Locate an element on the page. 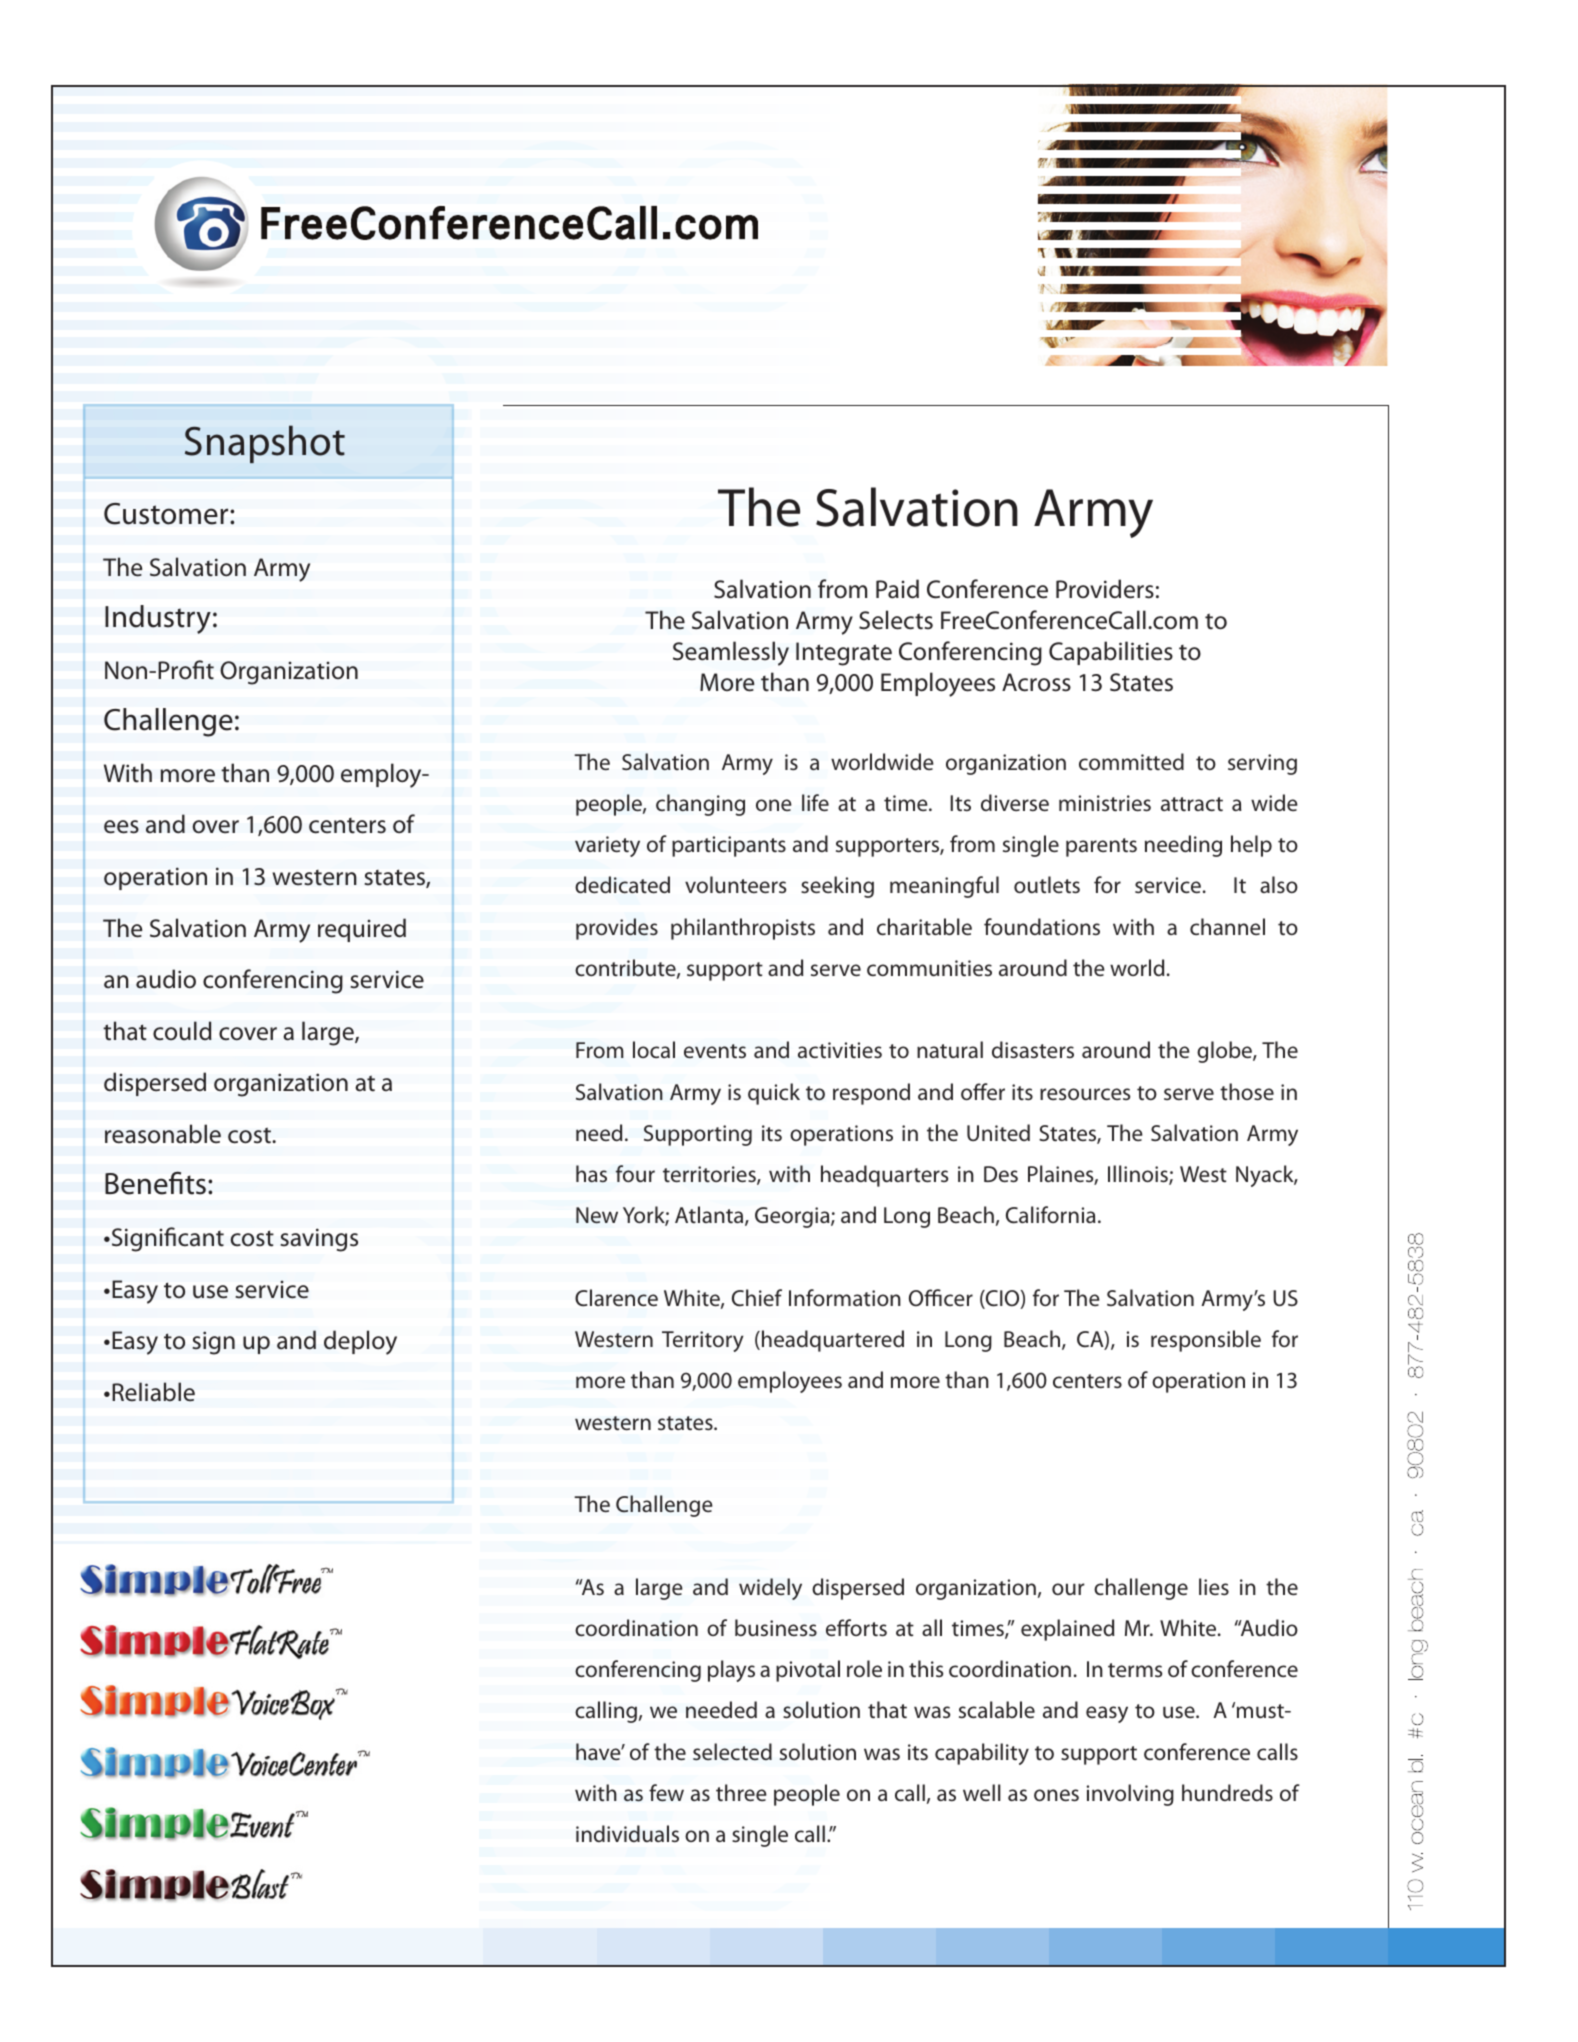  individuals is located at coordinates (627, 1833).
